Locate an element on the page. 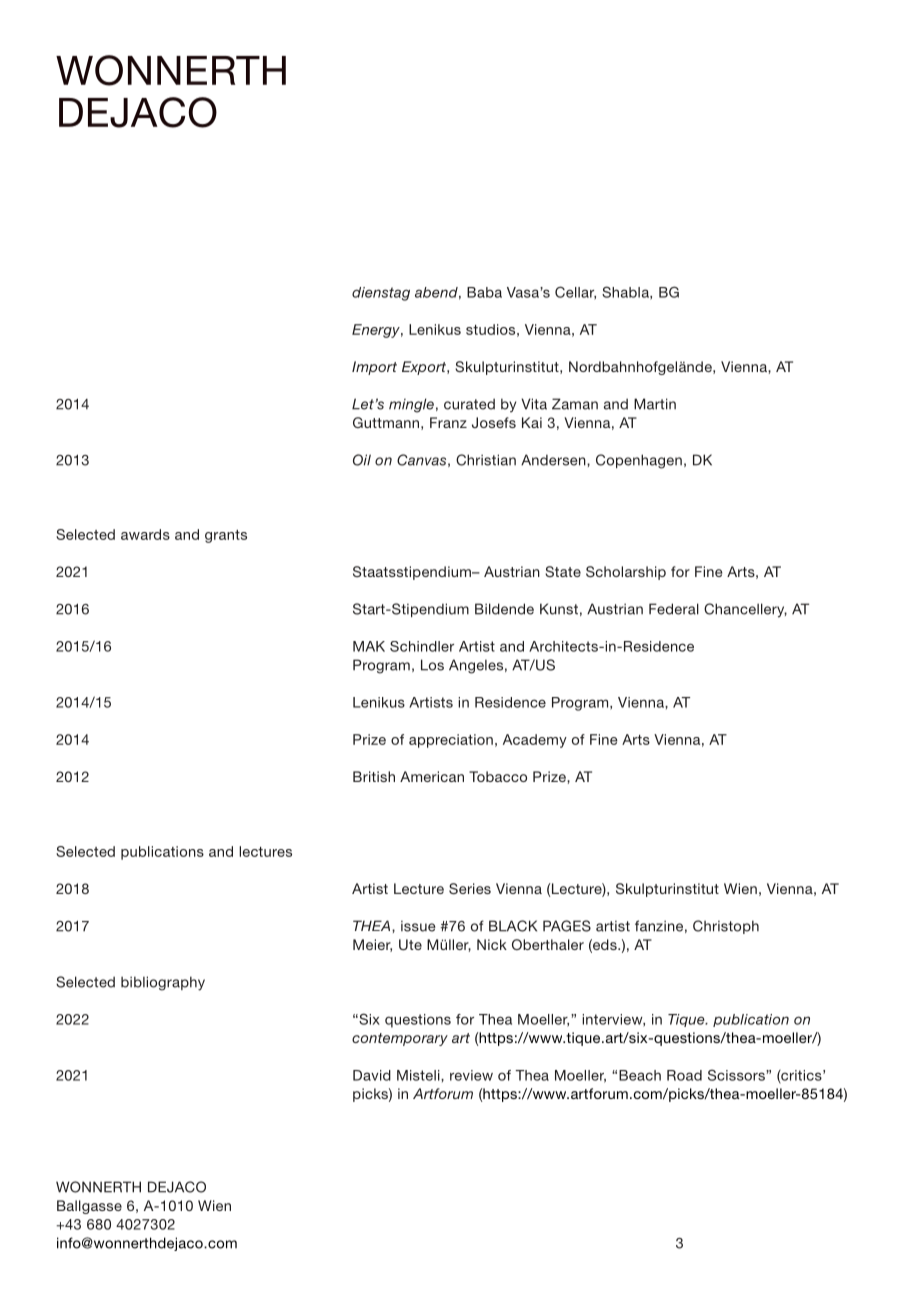 The height and width of the page is (1308, 924). Los is located at coordinates (432, 665).
